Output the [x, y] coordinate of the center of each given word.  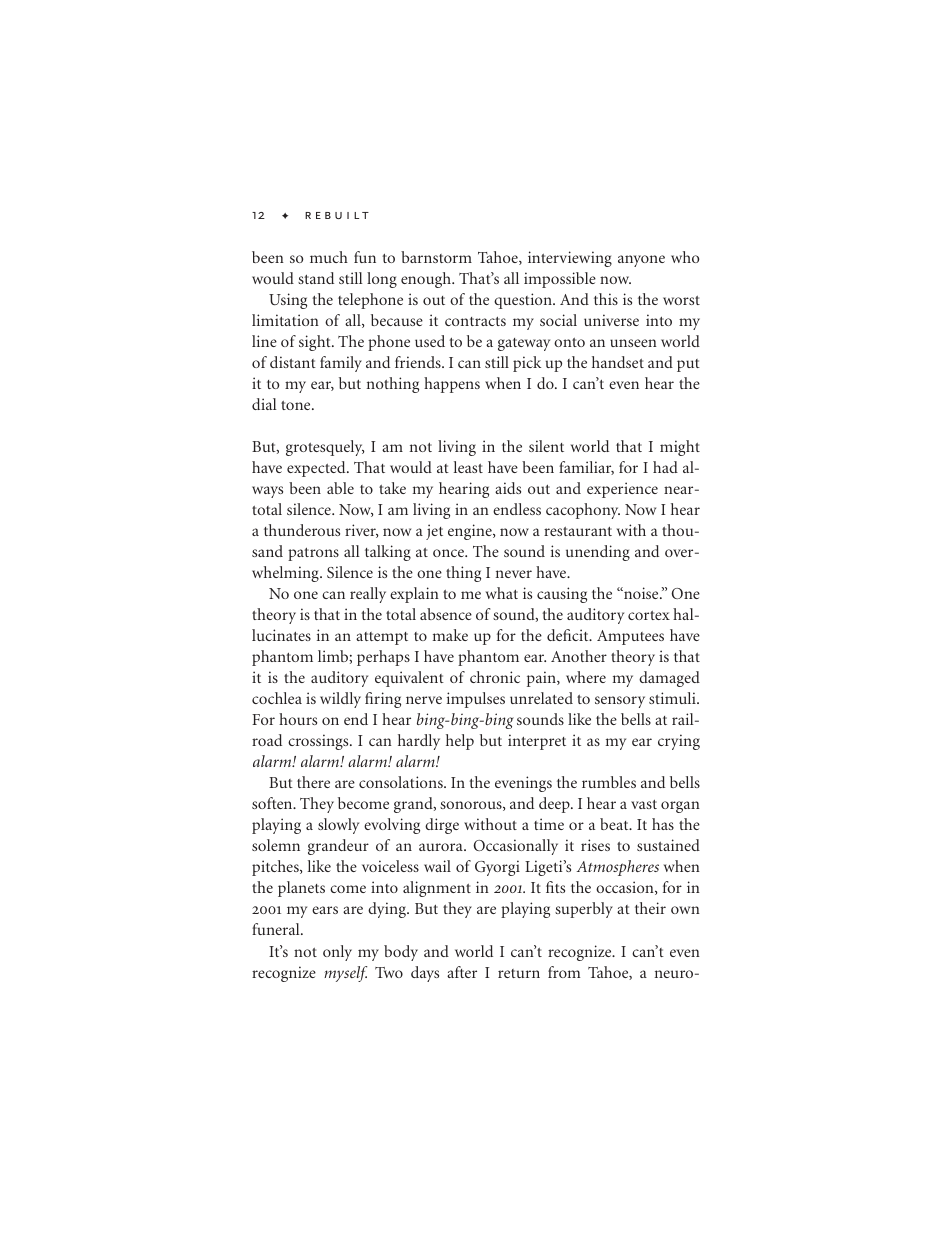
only [337, 953]
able [340, 488]
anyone [641, 261]
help [460, 742]
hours [298, 719]
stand [316, 278]
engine [471, 532]
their [650, 908]
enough [427, 280]
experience [622, 490]
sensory [620, 702]
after [462, 972]
